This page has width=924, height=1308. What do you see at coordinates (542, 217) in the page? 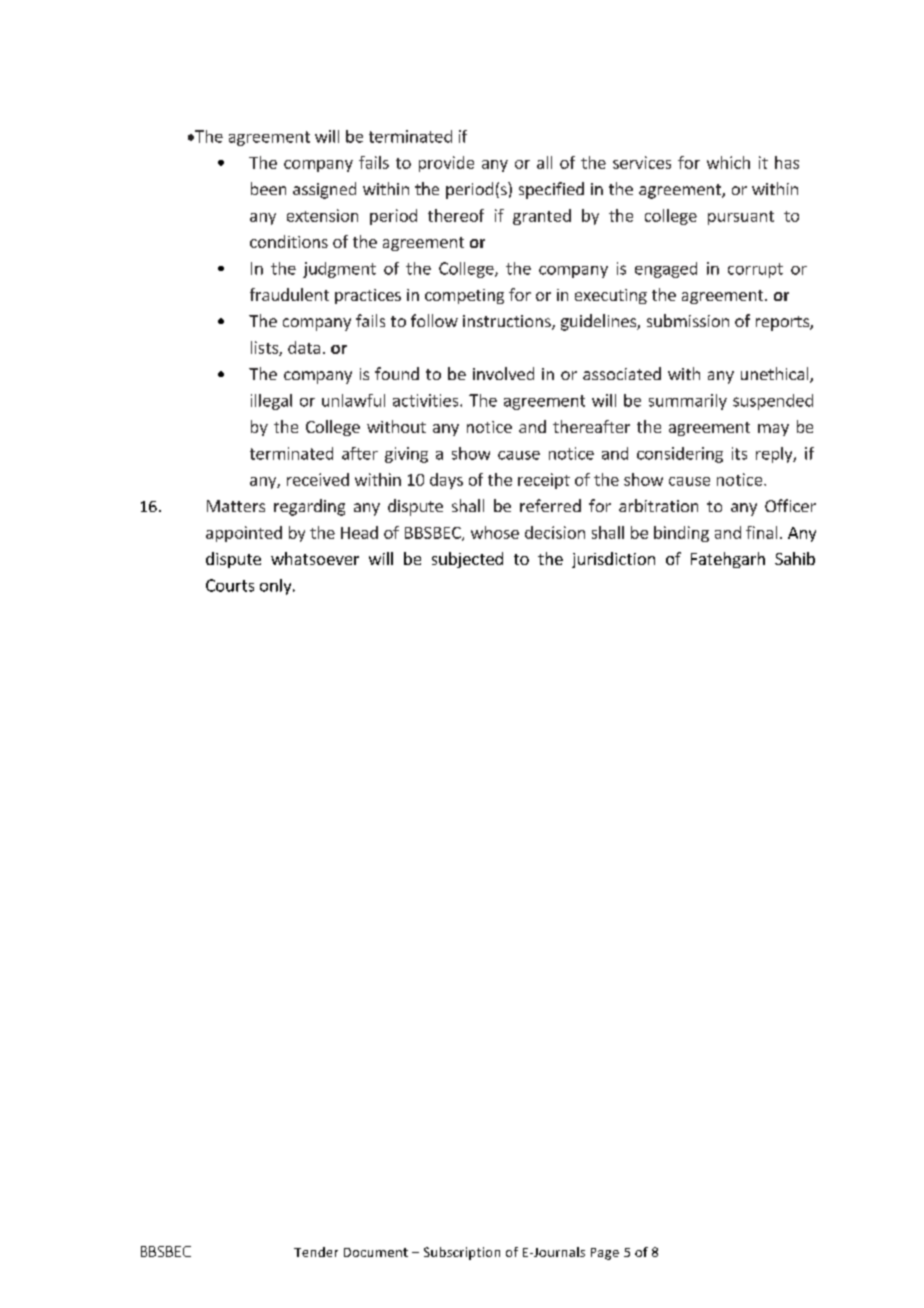
I see `granted` at bounding box center [542, 217].
